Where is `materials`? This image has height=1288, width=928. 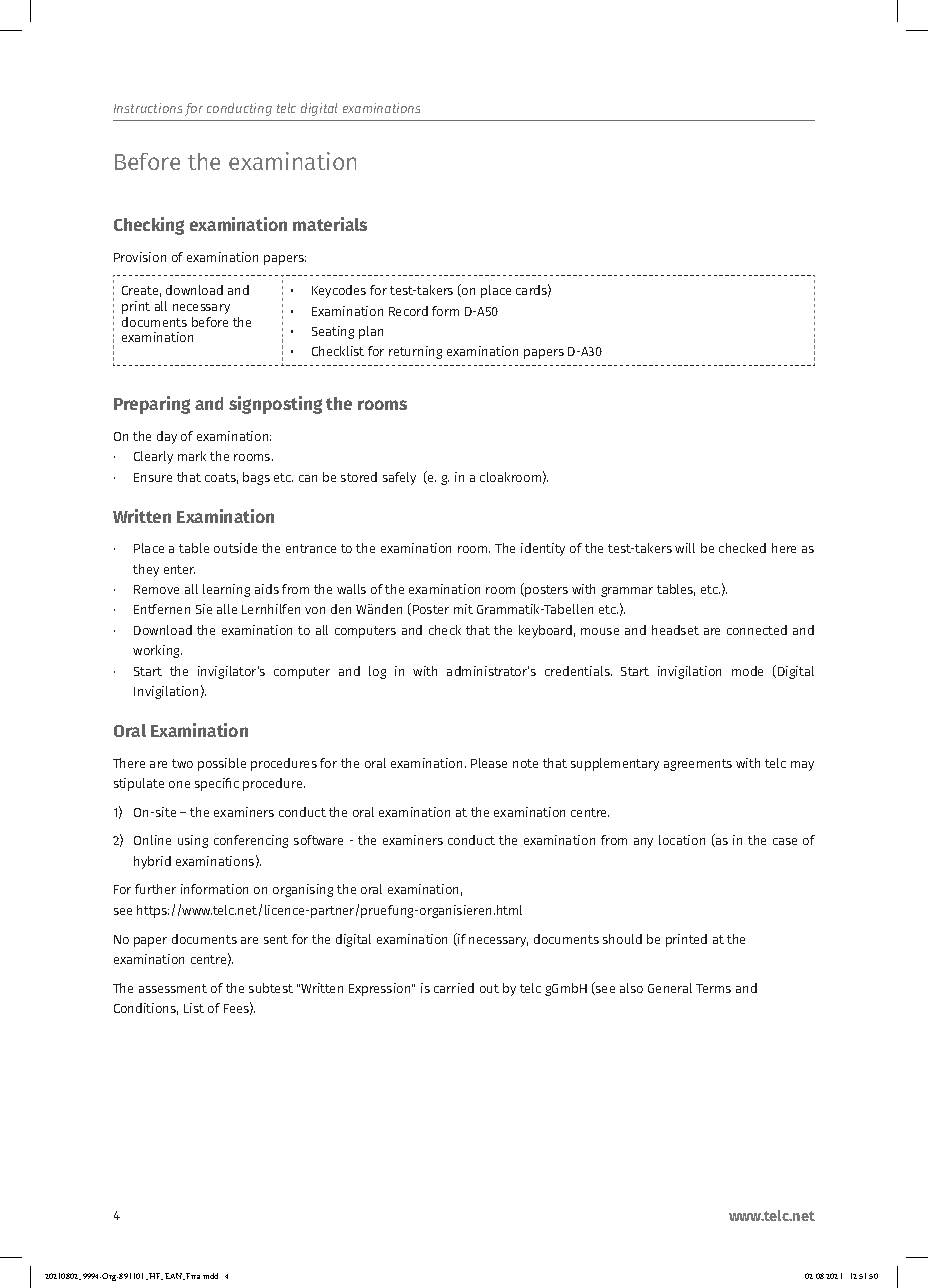 materials is located at coordinates (330, 224).
